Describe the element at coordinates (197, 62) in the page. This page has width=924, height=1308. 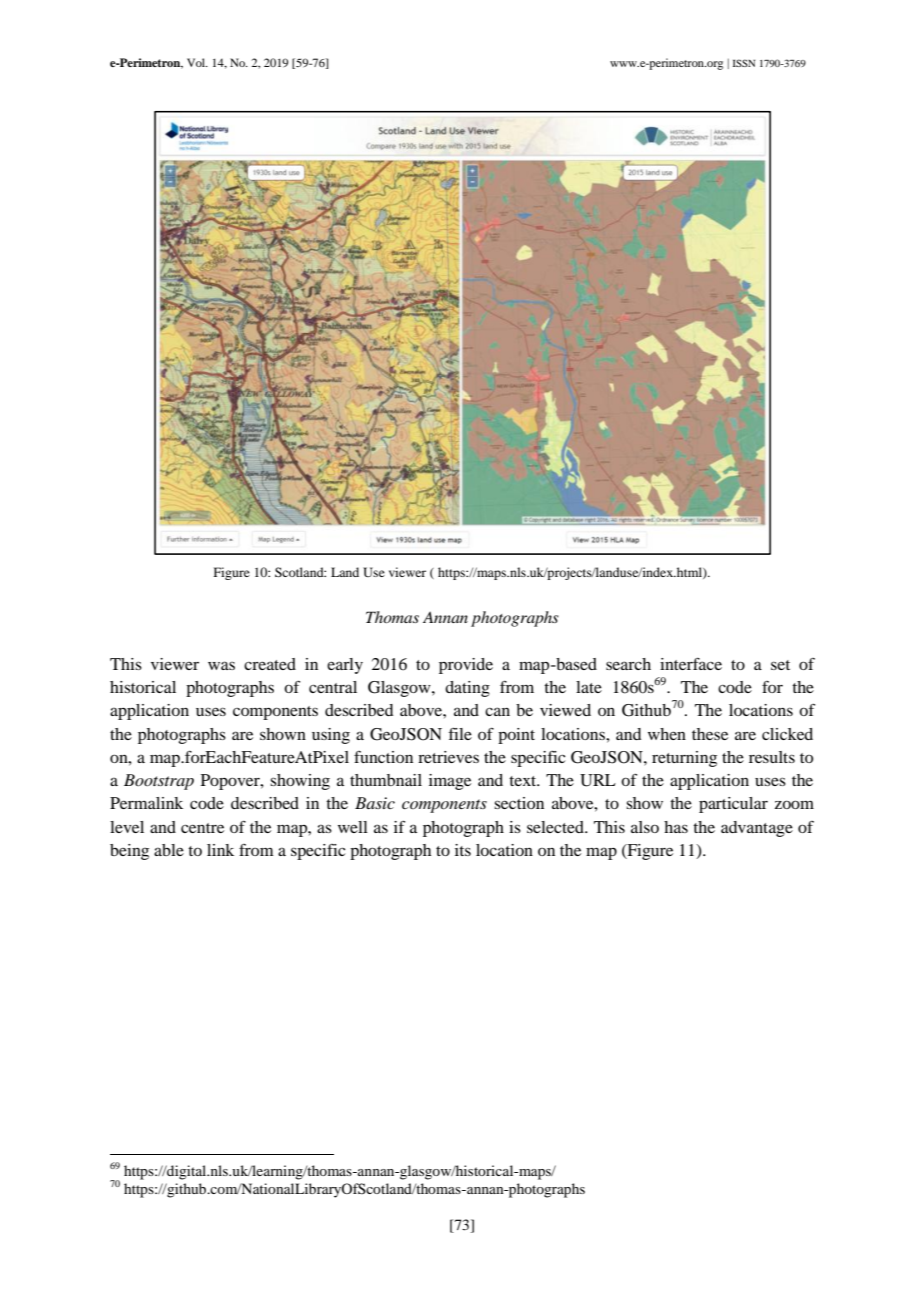
I see `Vol` at that location.
